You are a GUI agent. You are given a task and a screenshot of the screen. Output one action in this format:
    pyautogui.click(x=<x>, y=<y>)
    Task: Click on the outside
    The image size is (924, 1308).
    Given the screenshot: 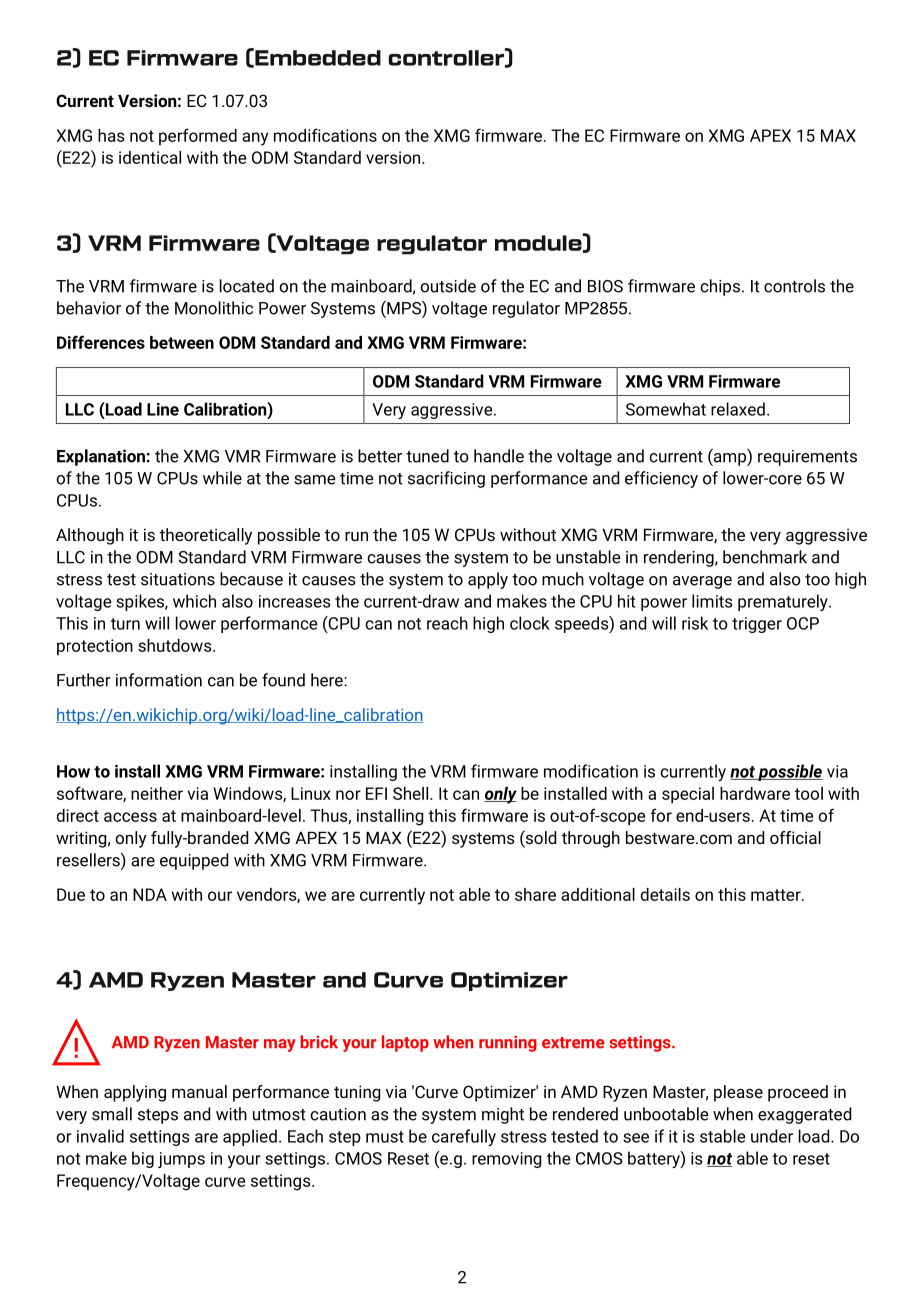 What is the action you would take?
    pyautogui.click(x=448, y=286)
